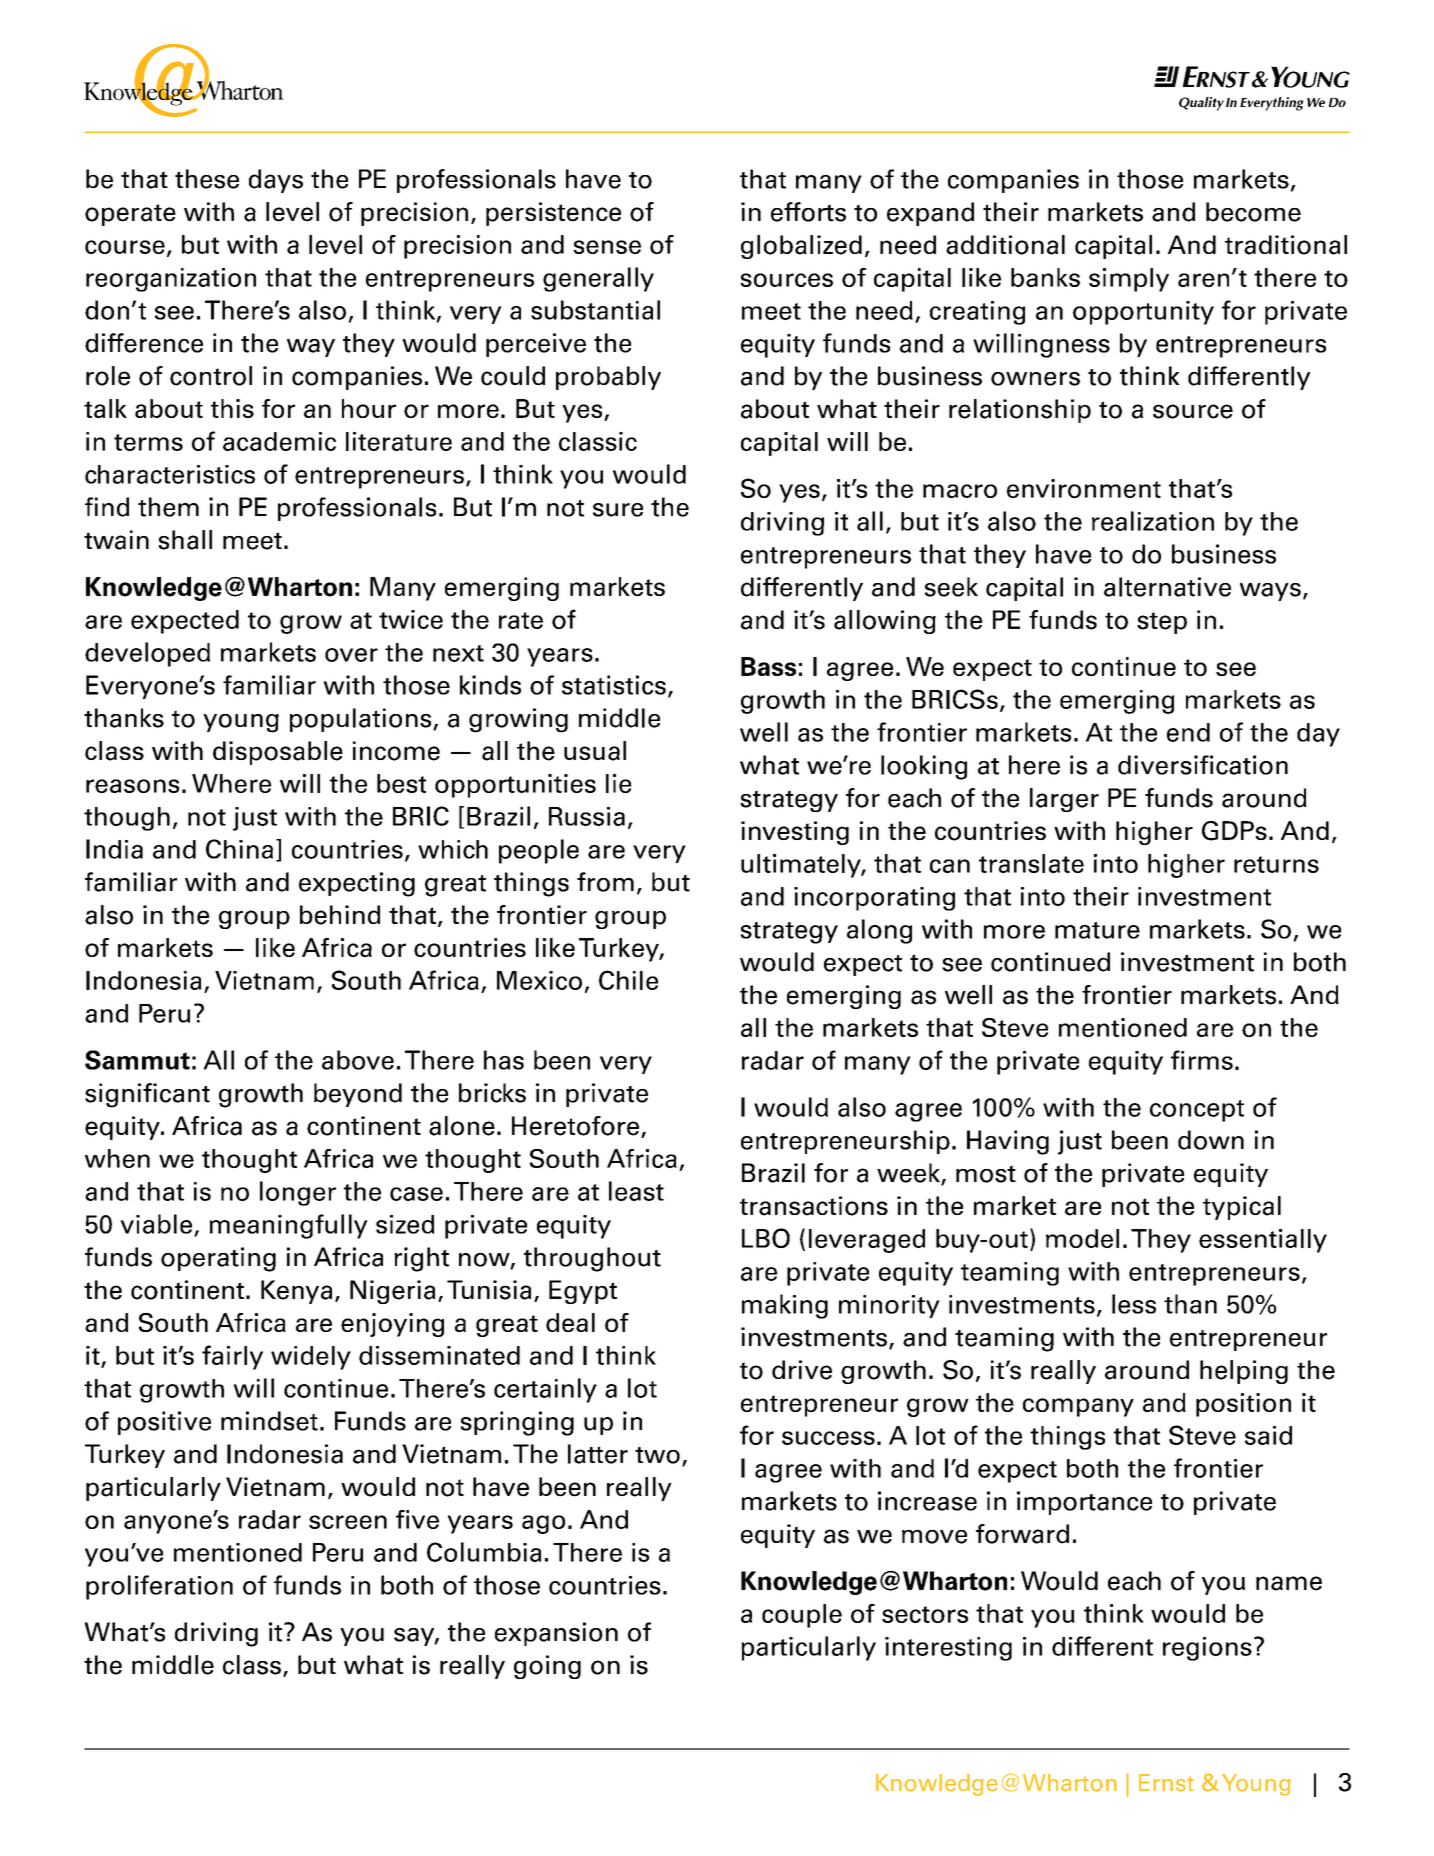 The height and width of the screenshot is (1856, 1434). Describe the element at coordinates (614, 685) in the screenshot. I see `statistics` at that location.
